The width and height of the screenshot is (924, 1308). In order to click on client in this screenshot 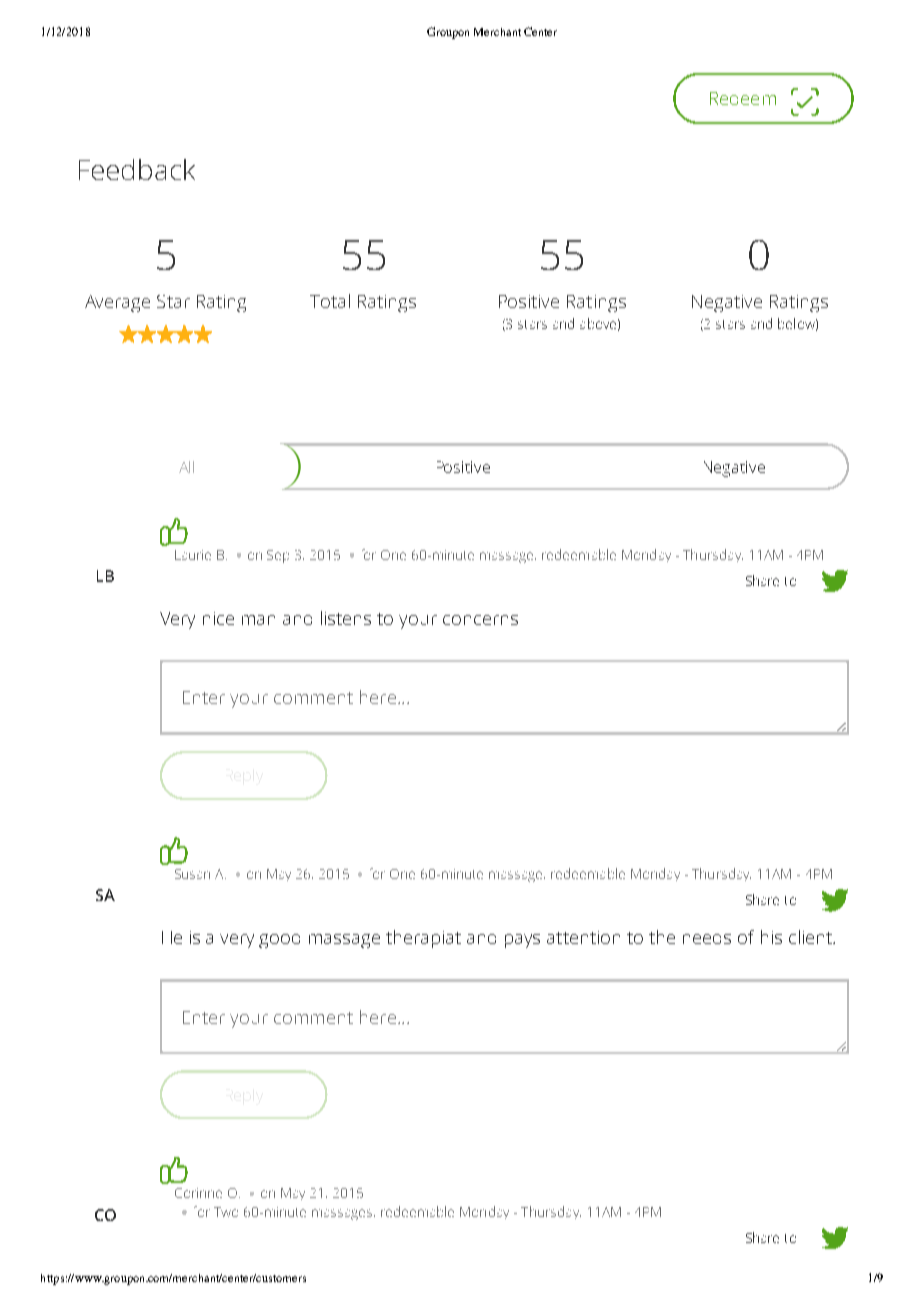, I will do `click(811, 937)`.
